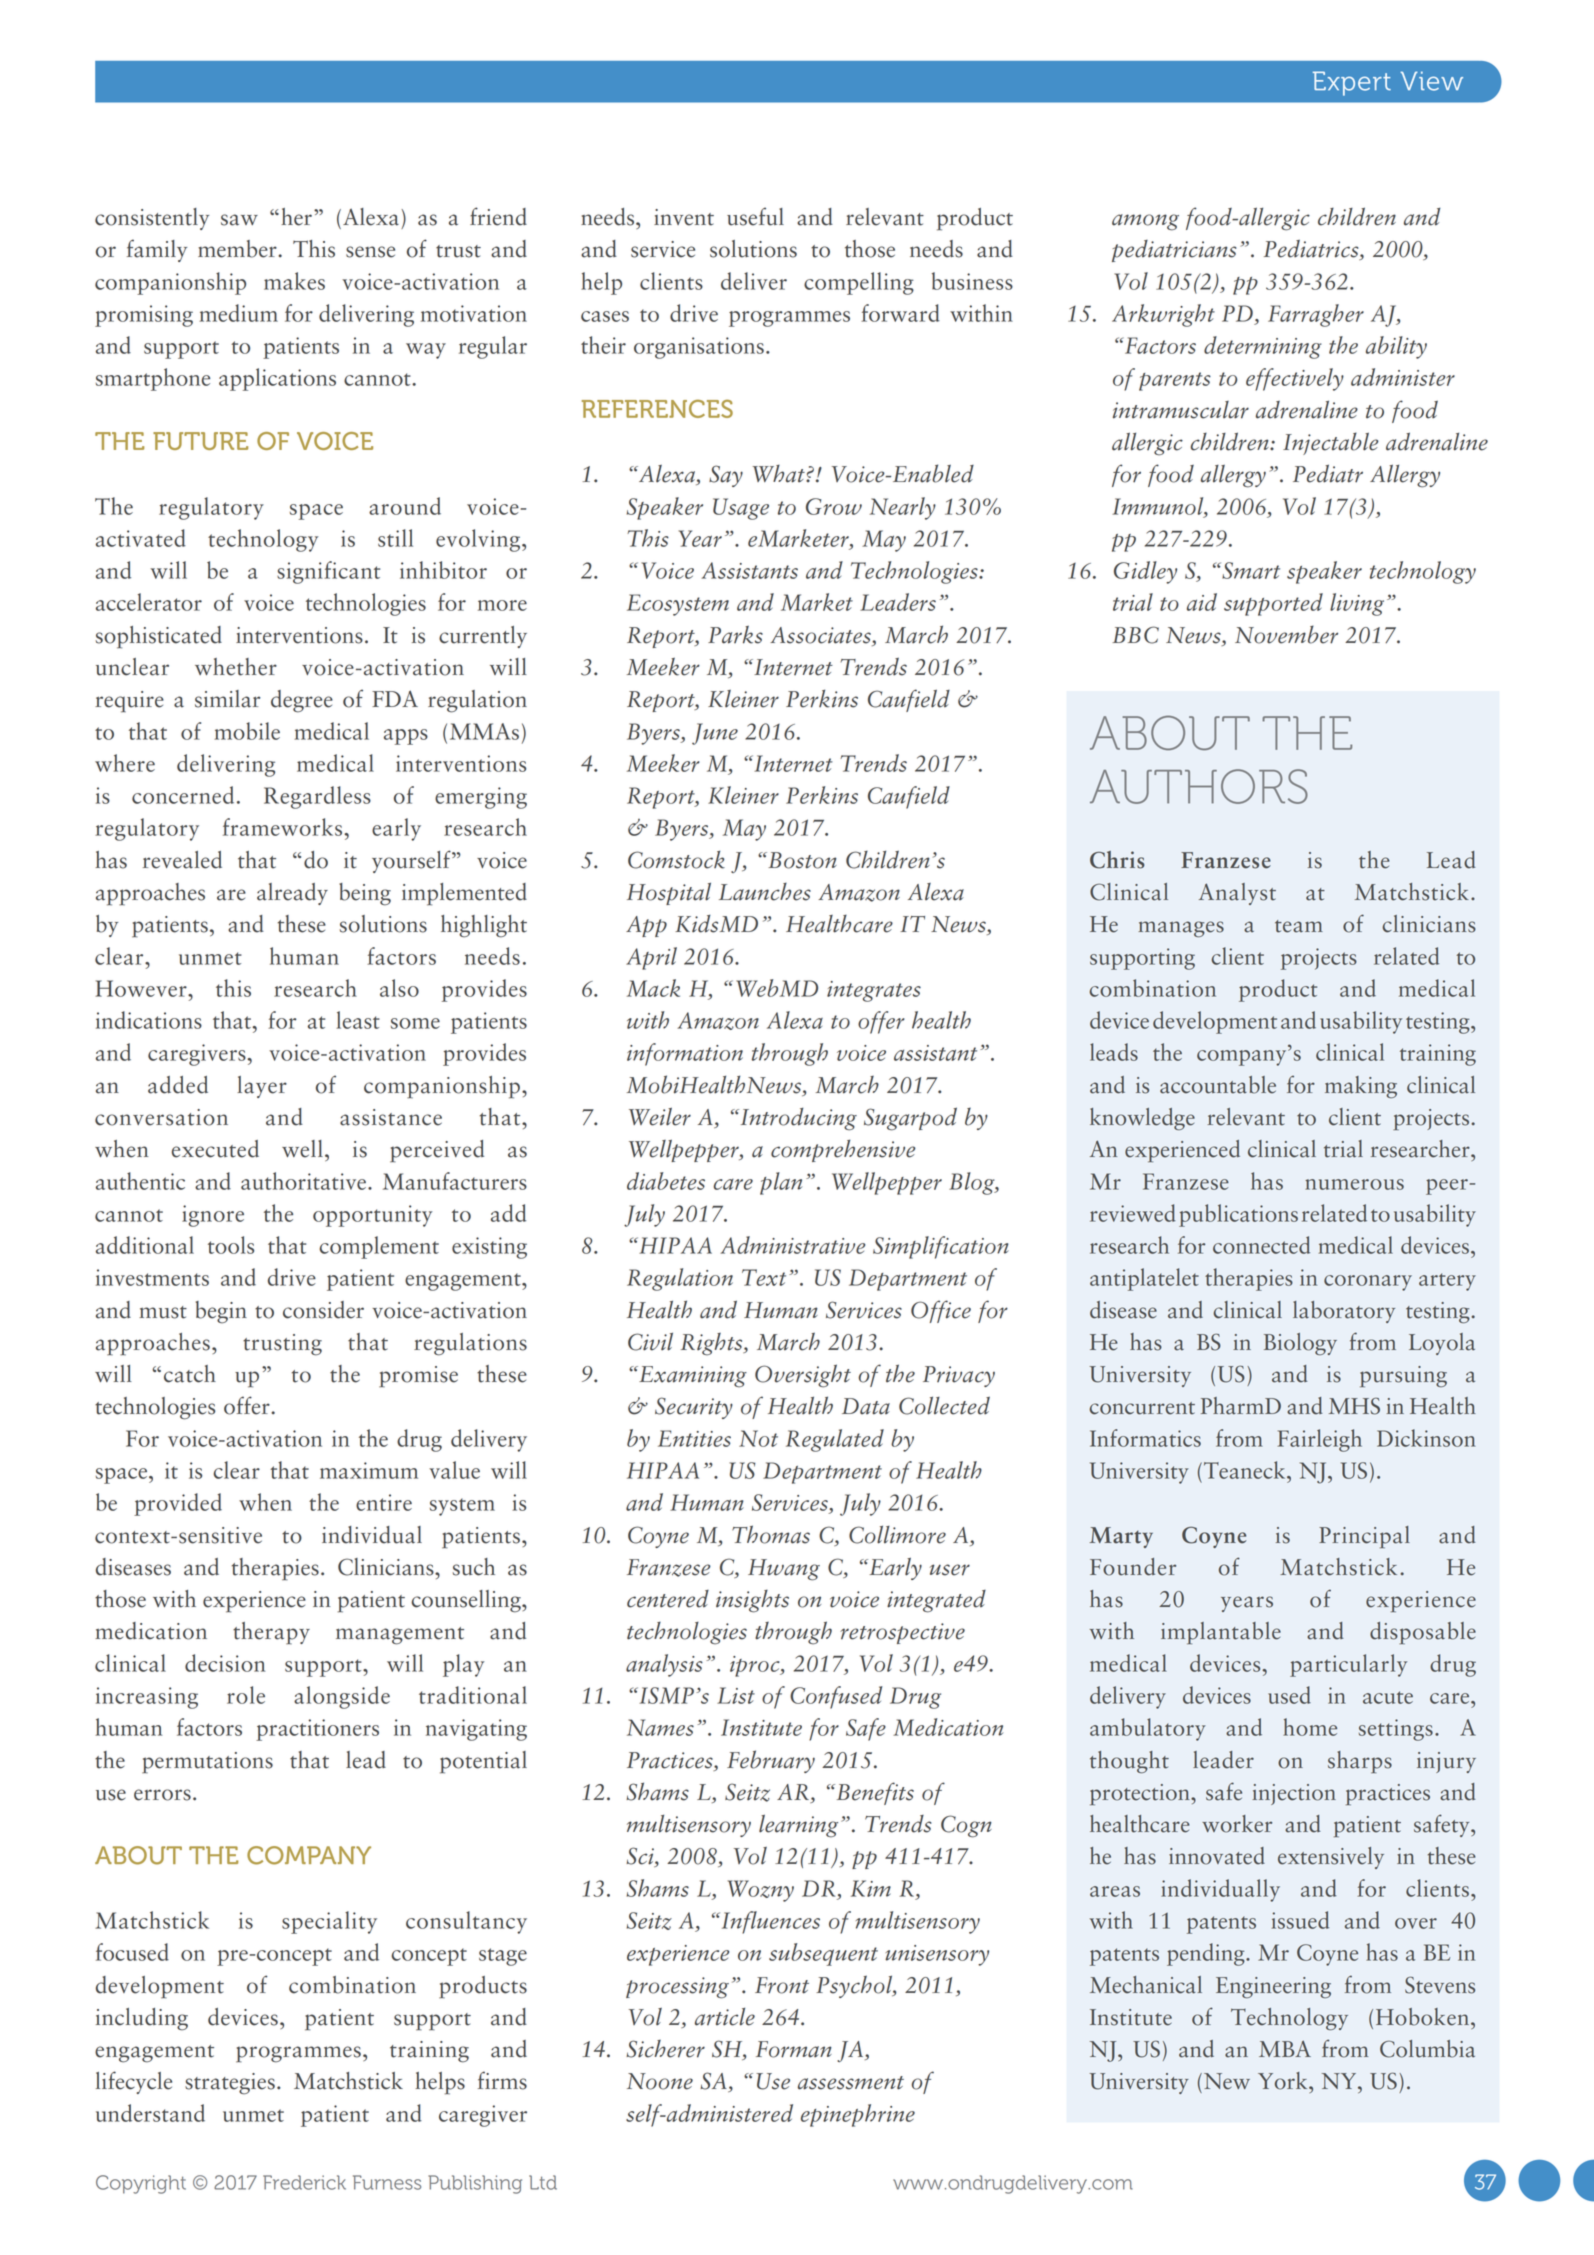 The image size is (1594, 2255). Describe the element at coordinates (797, 1119) in the screenshot. I see `Introducing` at that location.
